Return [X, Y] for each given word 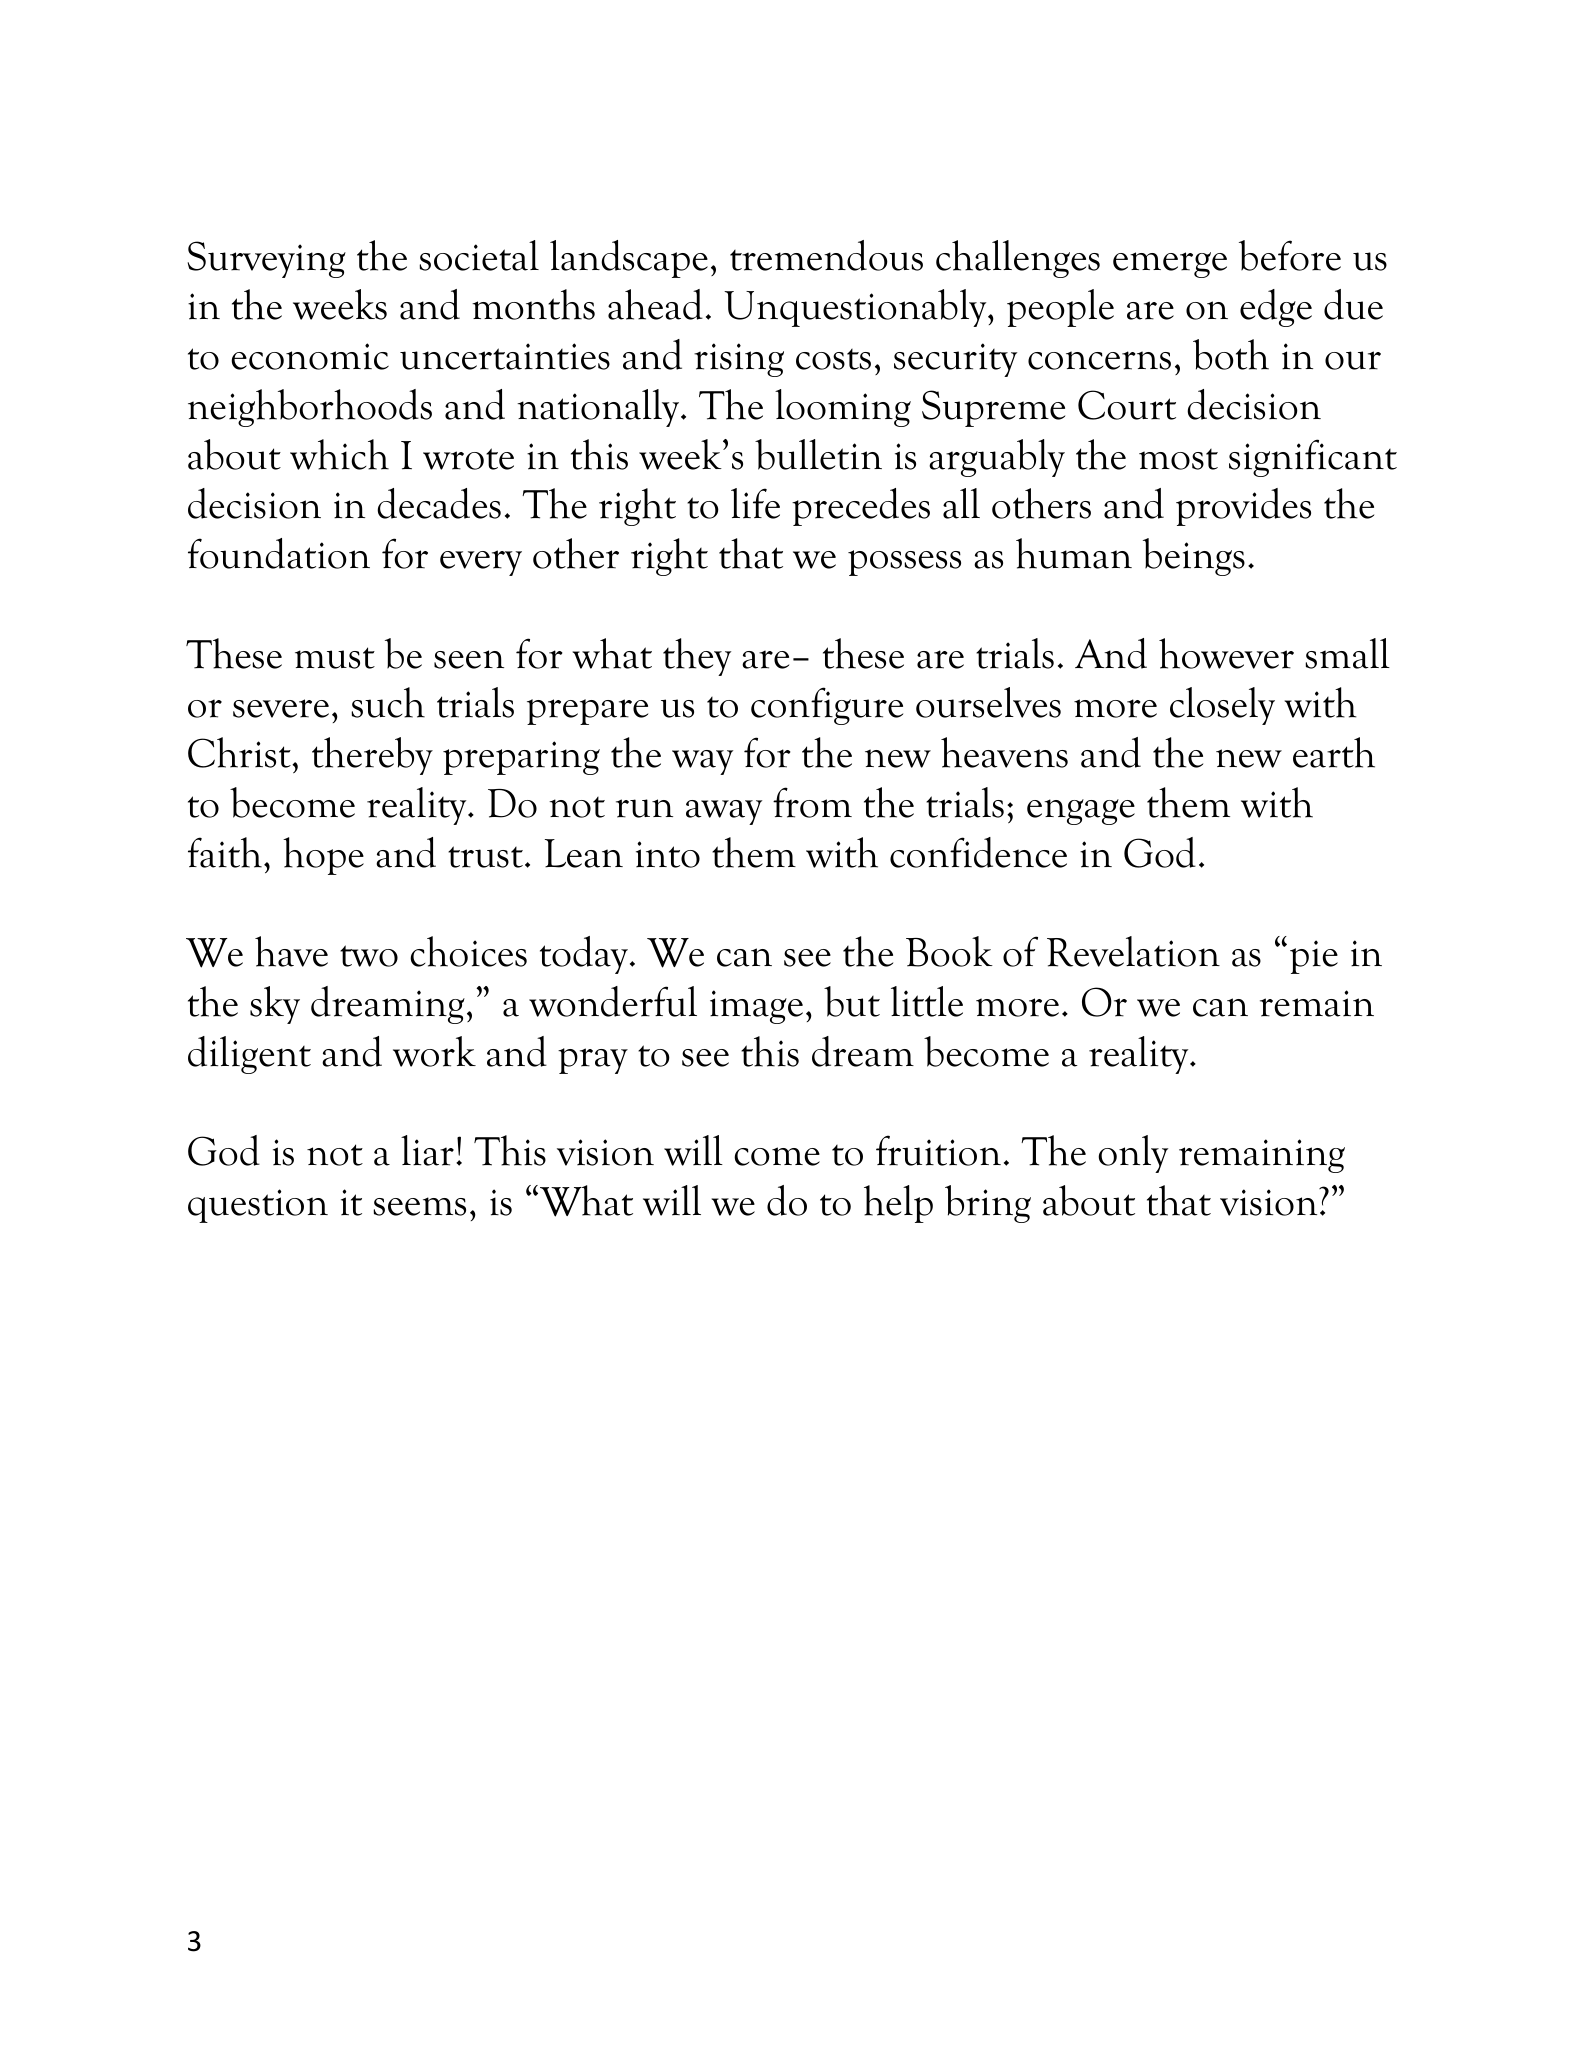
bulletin [818, 454]
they [697, 657]
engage [1081, 812]
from [812, 802]
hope [323, 856]
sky [275, 1005]
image [756, 1007]
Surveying [267, 259]
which [339, 454]
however [1226, 653]
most [1178, 459]
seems [419, 1206]
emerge [1170, 265]
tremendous [826, 255]
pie [1314, 957]
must [335, 658]
